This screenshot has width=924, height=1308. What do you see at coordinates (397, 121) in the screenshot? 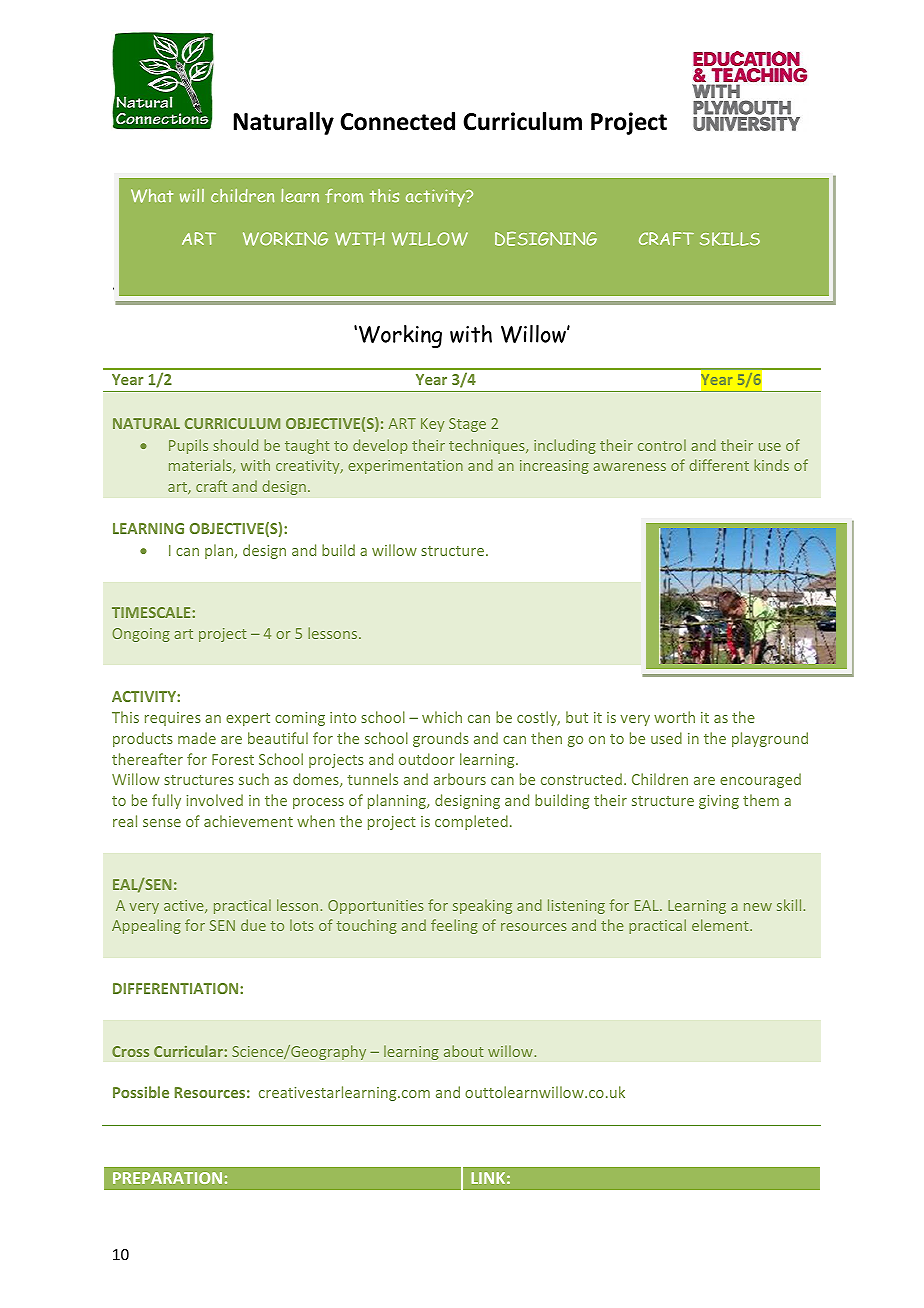
I see `Connected` at bounding box center [397, 121].
